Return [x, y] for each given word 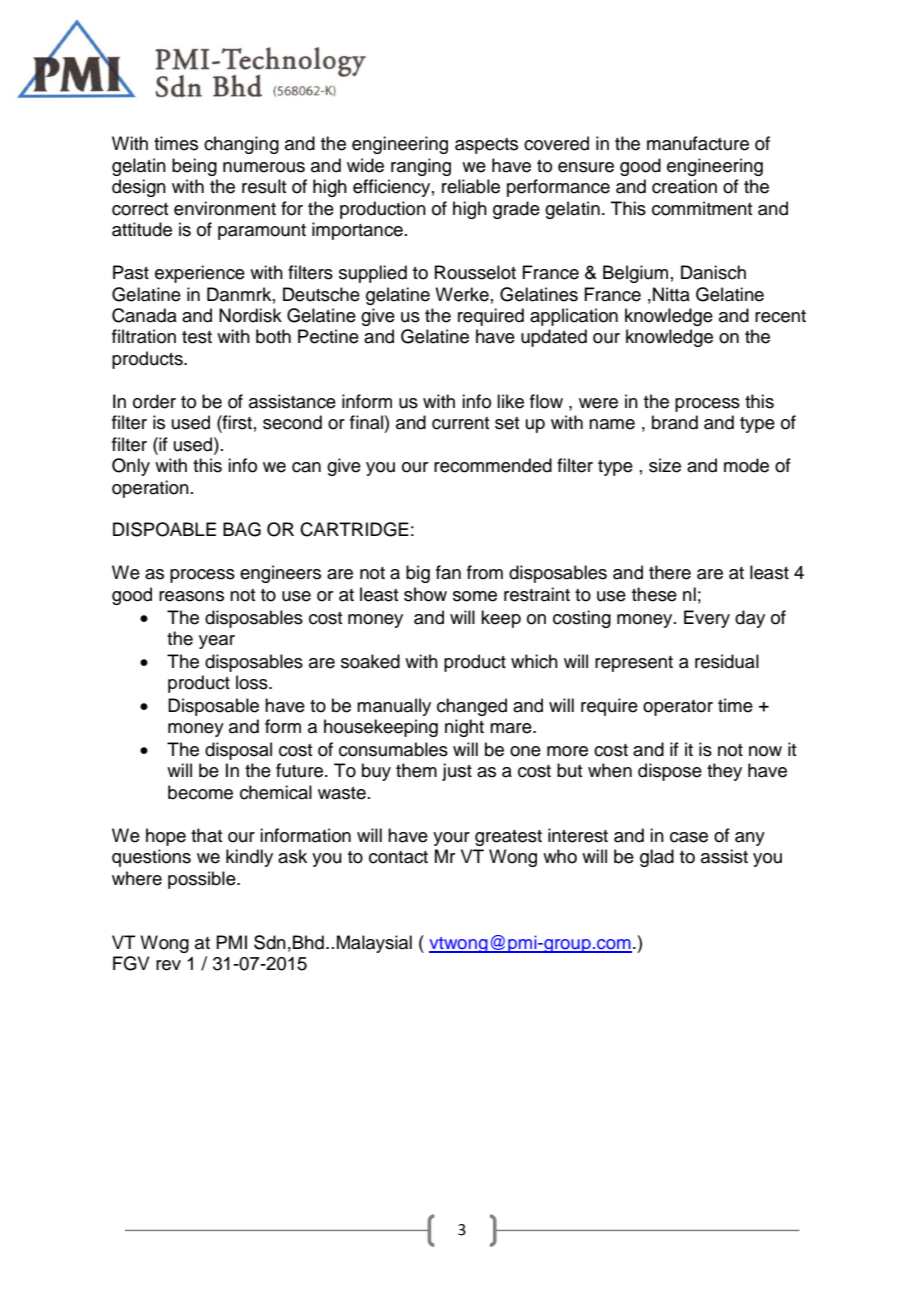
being [194, 167]
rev [168, 965]
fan [448, 572]
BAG [242, 529]
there [670, 572]
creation [684, 186]
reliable [471, 186]
